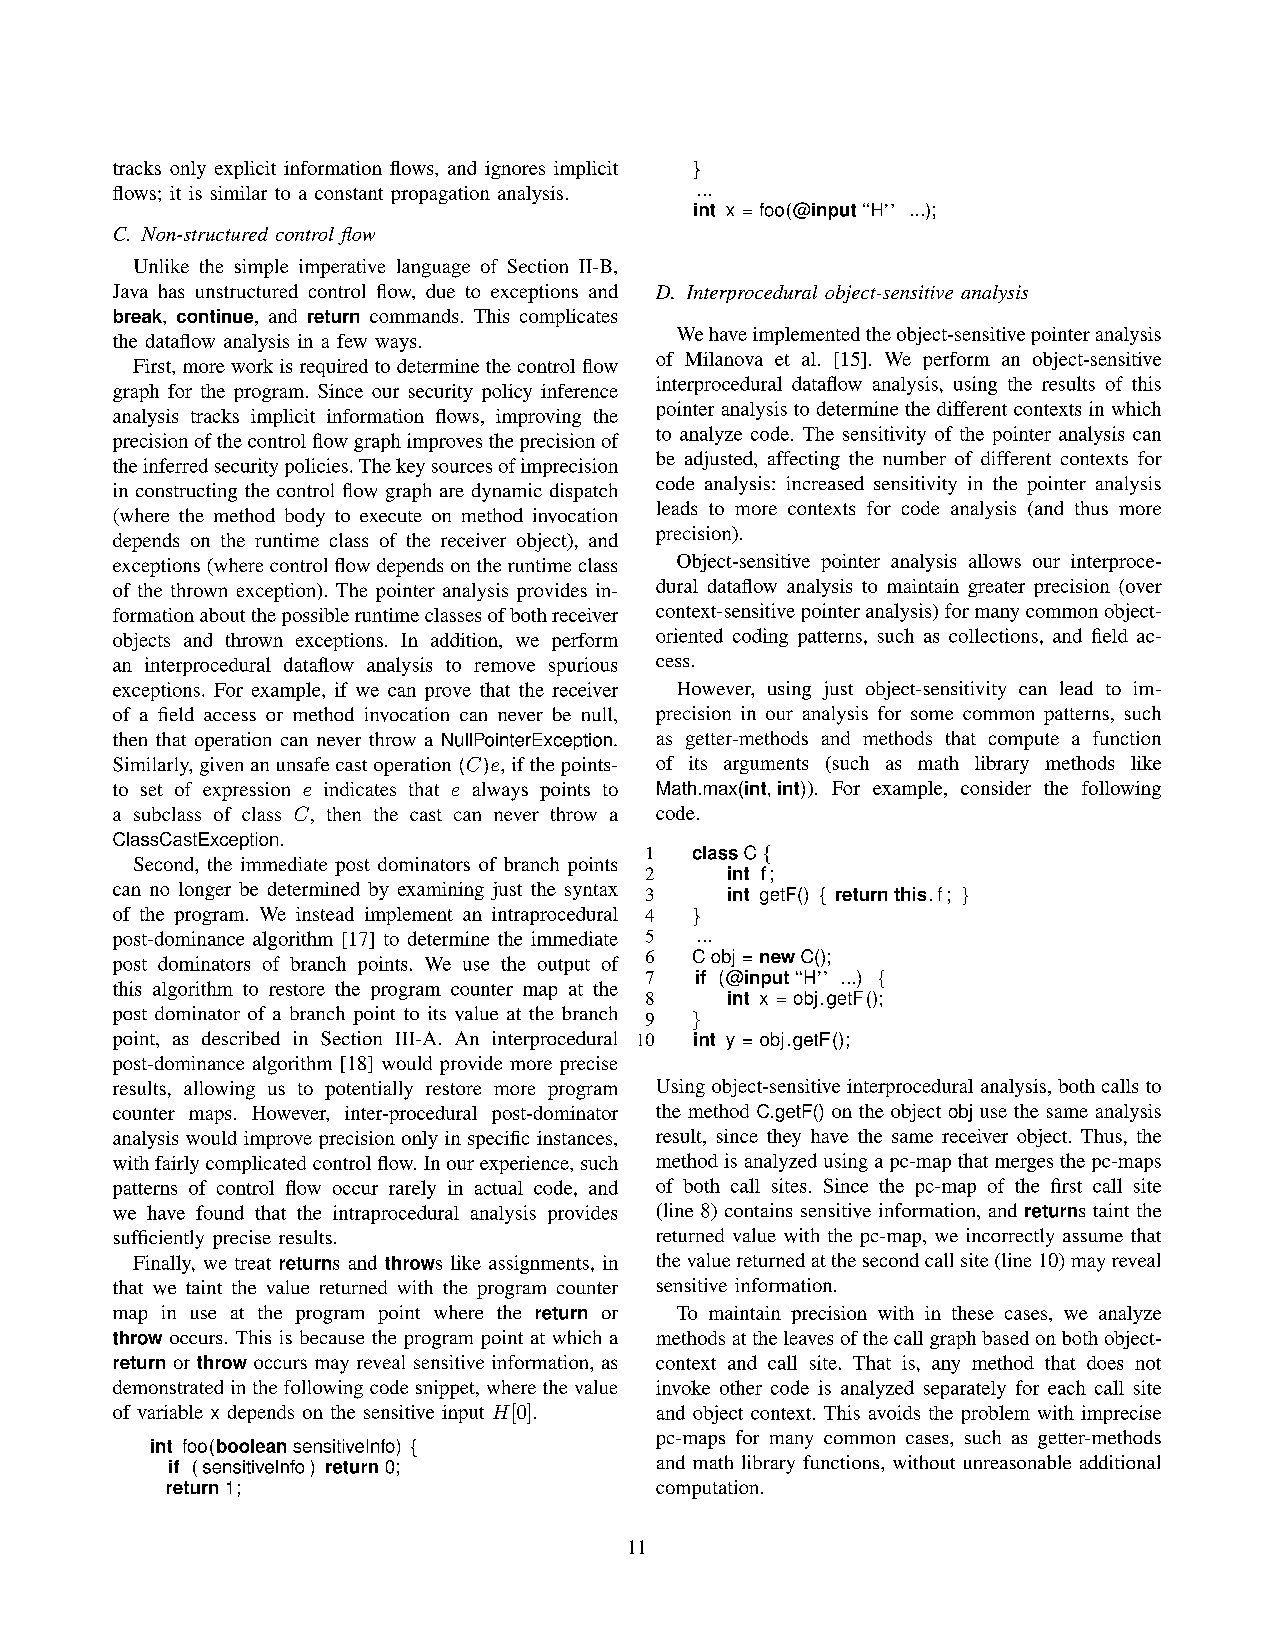 The image size is (1274, 1649). I want to click on ignores, so click(515, 170).
